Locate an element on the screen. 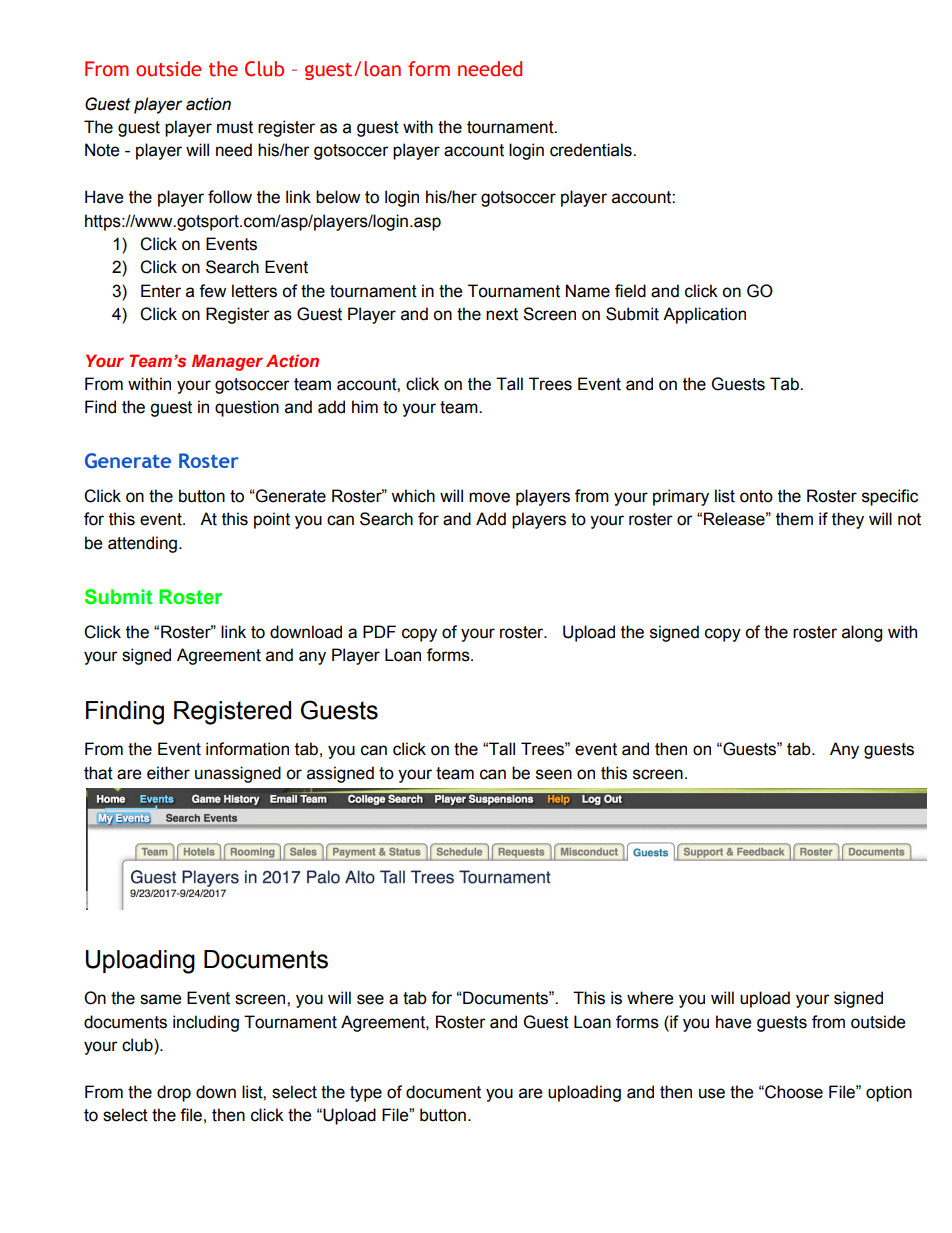 The height and width of the screenshot is (1233, 952). field is located at coordinates (630, 291).
